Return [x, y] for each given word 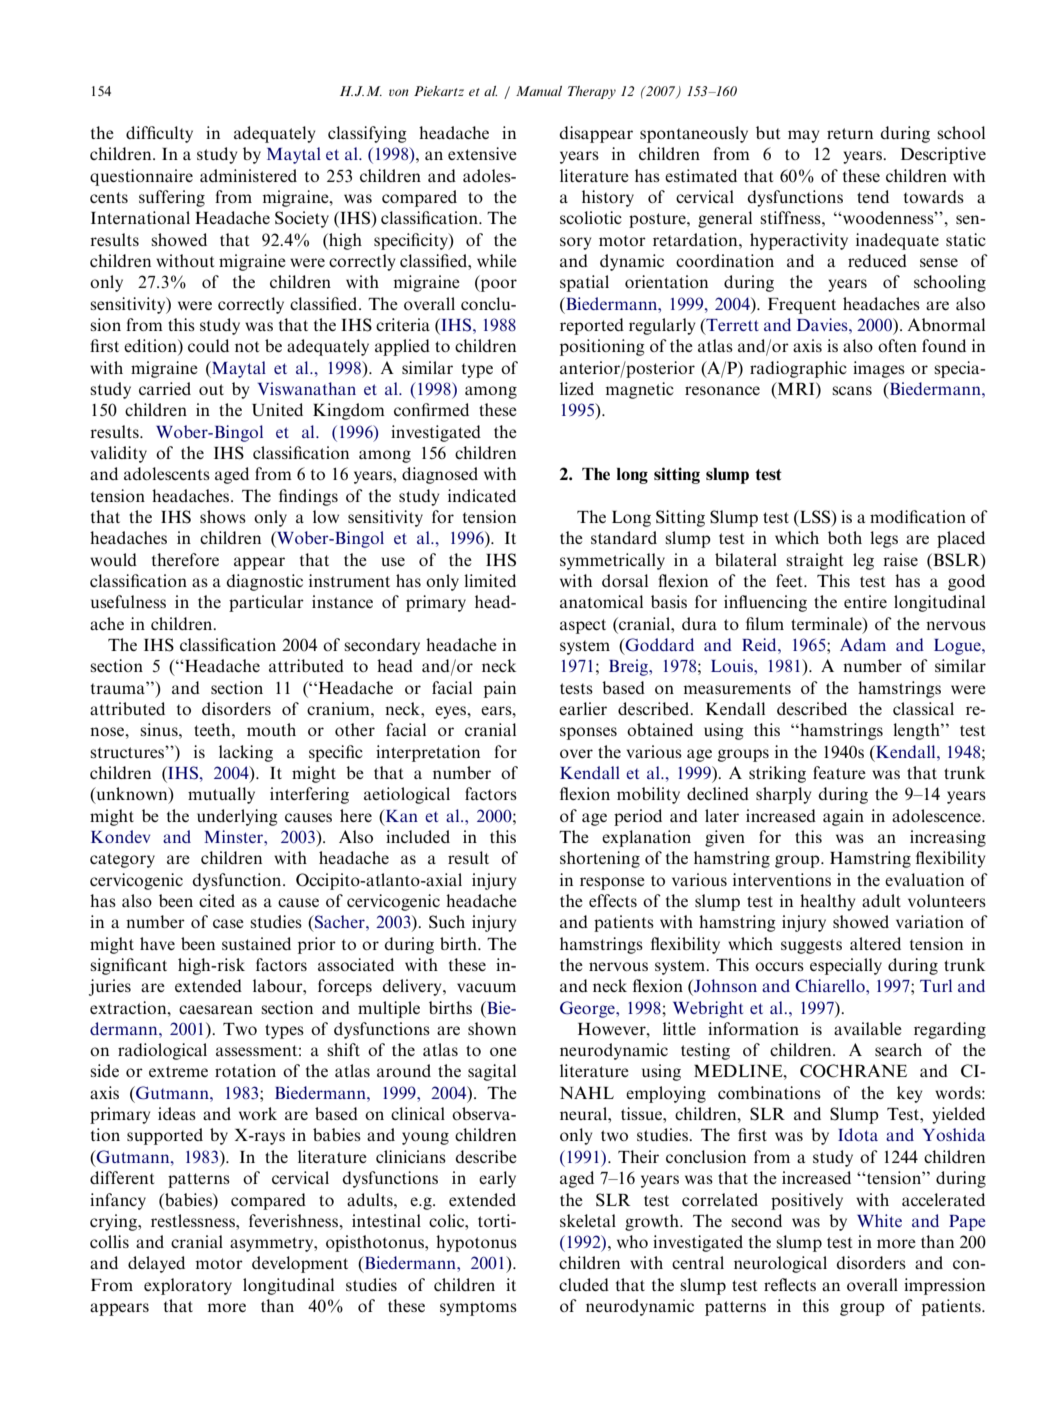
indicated [482, 495]
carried [165, 388]
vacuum [486, 987]
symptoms [478, 1308]
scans [852, 390]
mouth [271, 729]
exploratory [188, 1286]
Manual [539, 91]
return [850, 133]
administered [248, 175]
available [868, 1028]
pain [500, 689]
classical [923, 708]
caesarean [216, 1009]
